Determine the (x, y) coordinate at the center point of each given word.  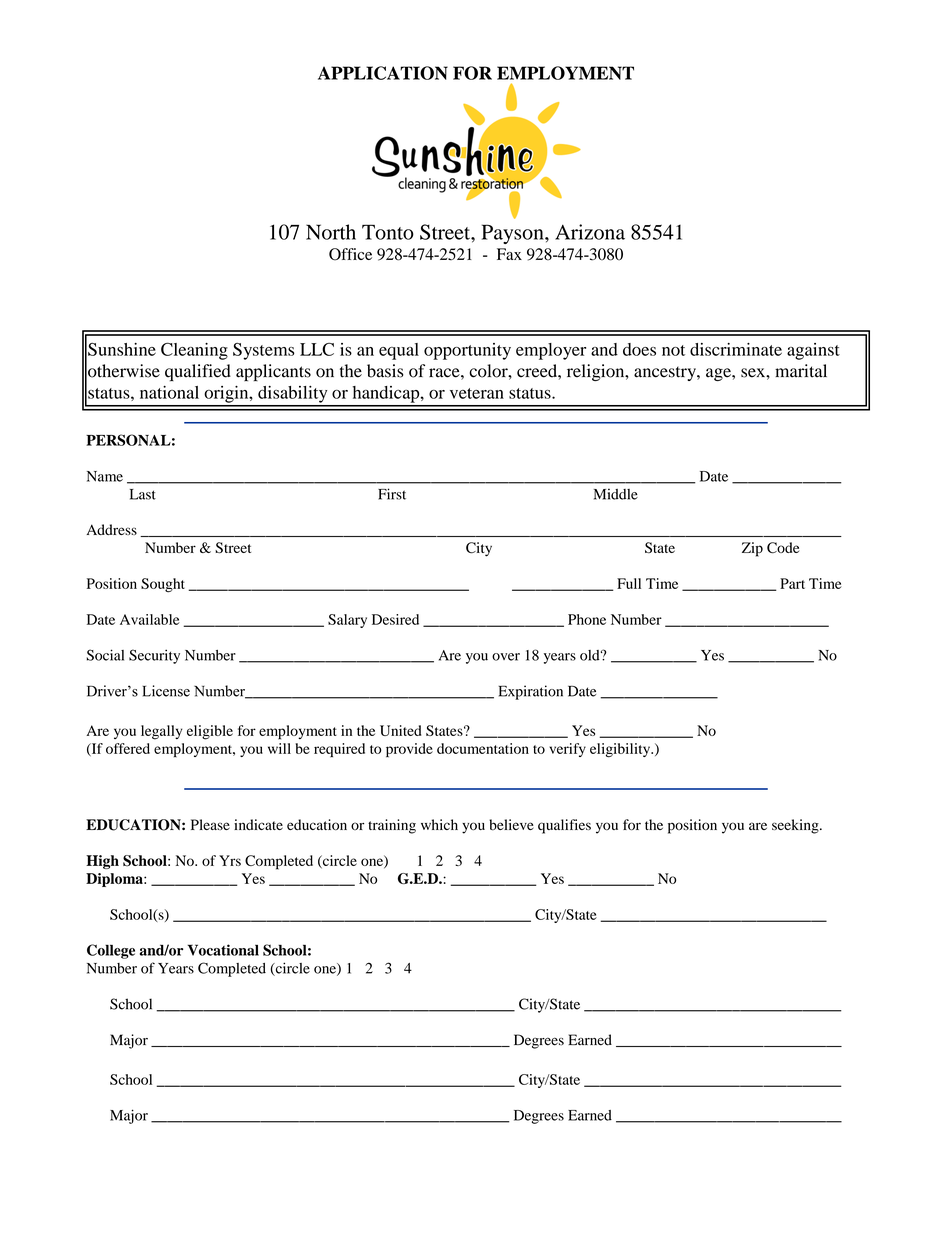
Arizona (590, 232)
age (719, 374)
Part (792, 583)
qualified (198, 372)
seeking (796, 826)
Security (154, 656)
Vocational (223, 950)
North (331, 232)
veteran (477, 393)
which (439, 824)
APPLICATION (383, 73)
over (506, 657)
